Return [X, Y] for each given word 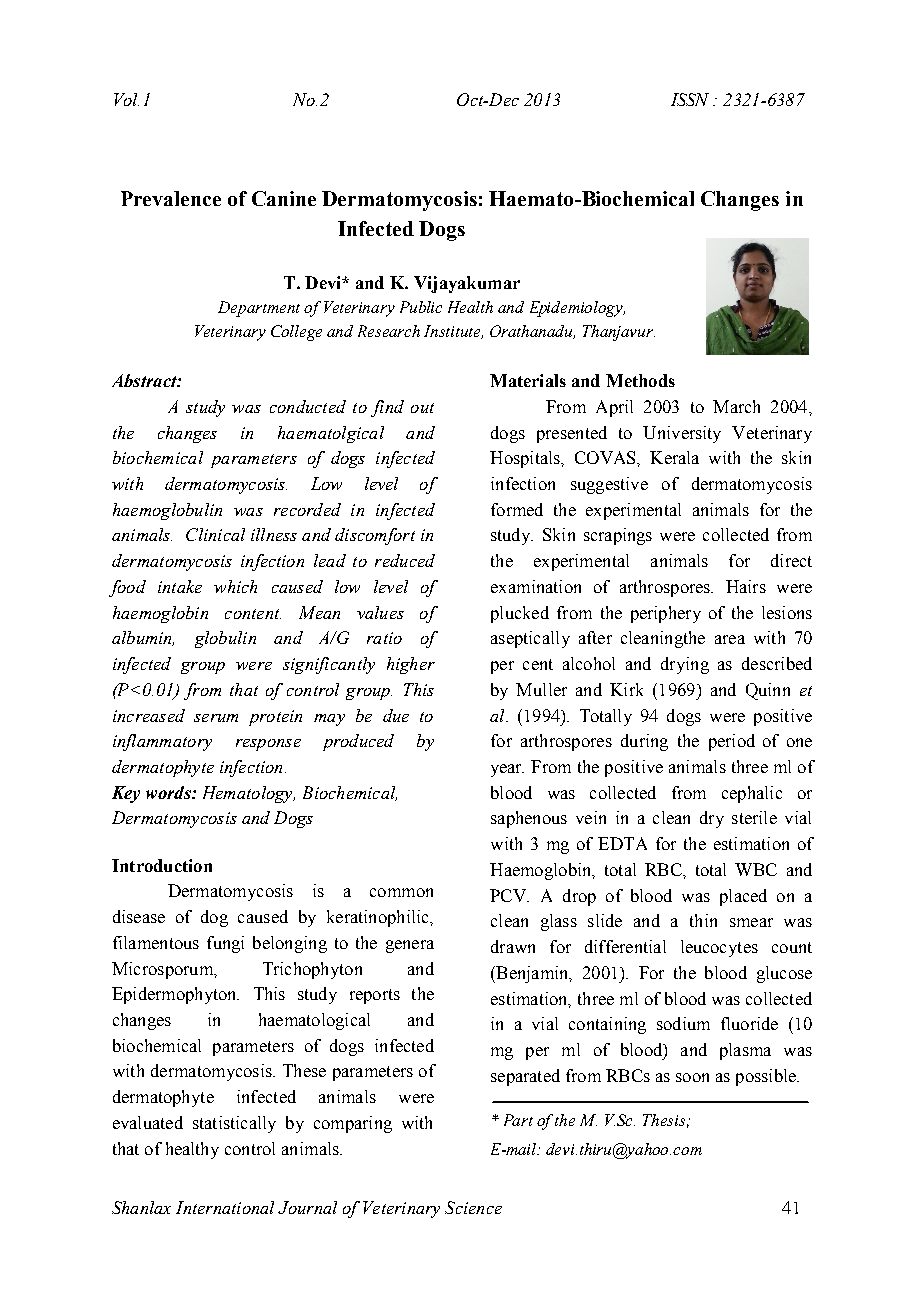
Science [473, 1207]
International [225, 1207]
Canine [284, 198]
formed [517, 509]
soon [692, 1077]
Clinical [215, 534]
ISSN [690, 99]
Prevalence [171, 198]
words [169, 792]
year [507, 770]
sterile [754, 817]
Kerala [674, 457]
